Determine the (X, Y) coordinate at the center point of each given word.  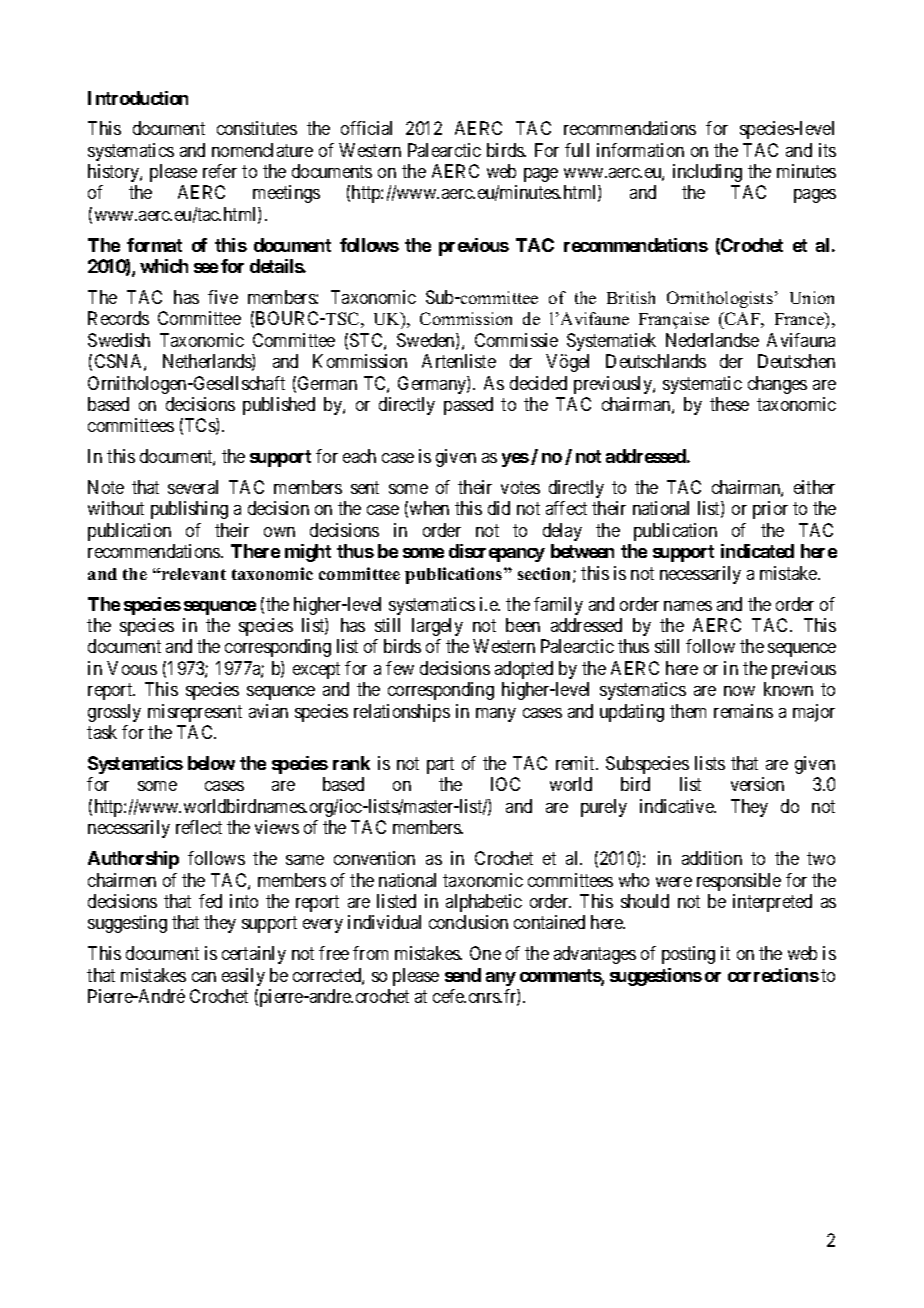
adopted (524, 670)
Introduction (138, 98)
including (707, 173)
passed (468, 406)
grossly (114, 713)
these (729, 404)
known (788, 689)
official (366, 128)
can (204, 977)
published (279, 406)
